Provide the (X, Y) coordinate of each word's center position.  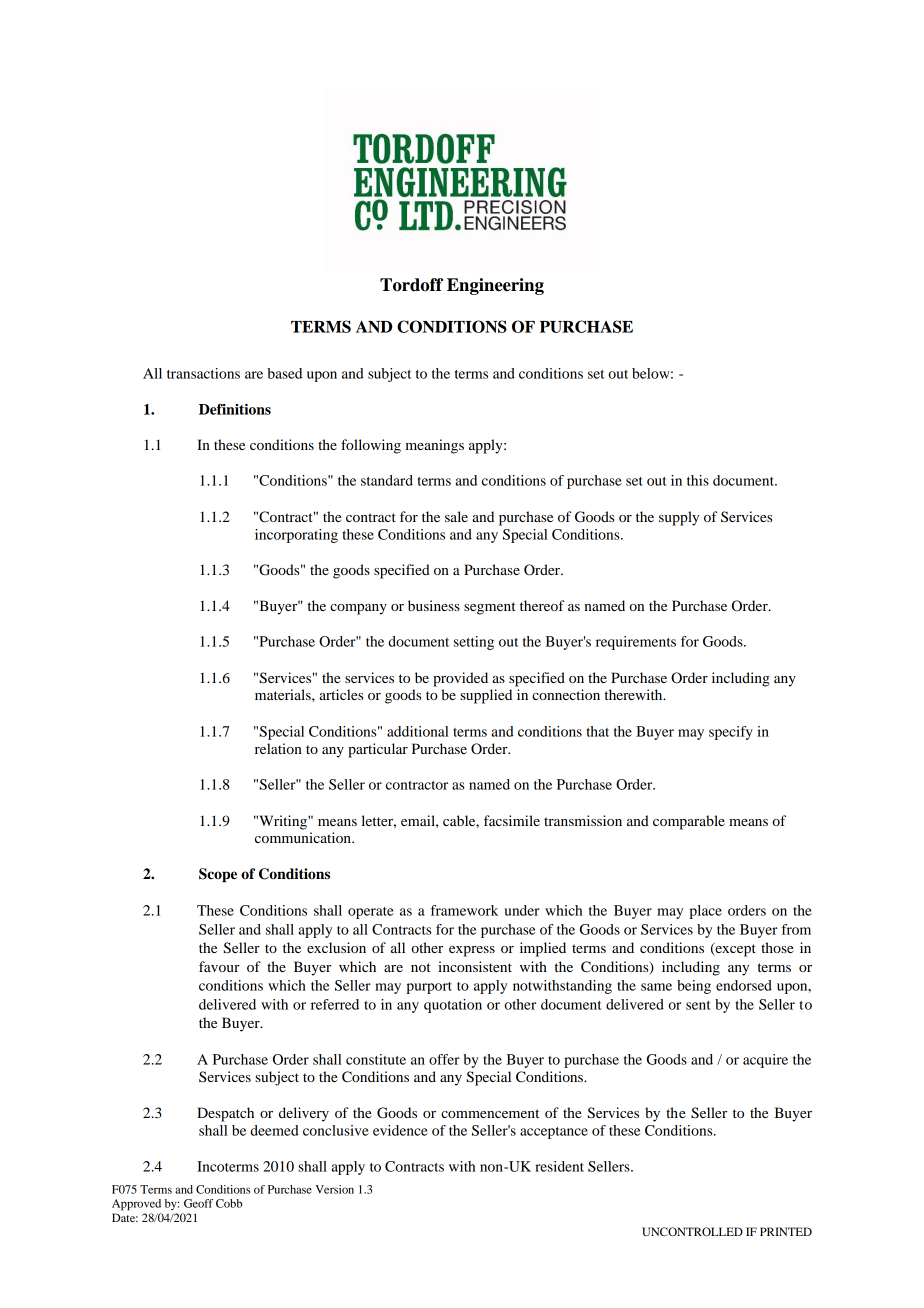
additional (418, 731)
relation (278, 748)
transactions (203, 373)
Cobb (229, 1203)
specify (731, 733)
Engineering (495, 286)
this (698, 480)
